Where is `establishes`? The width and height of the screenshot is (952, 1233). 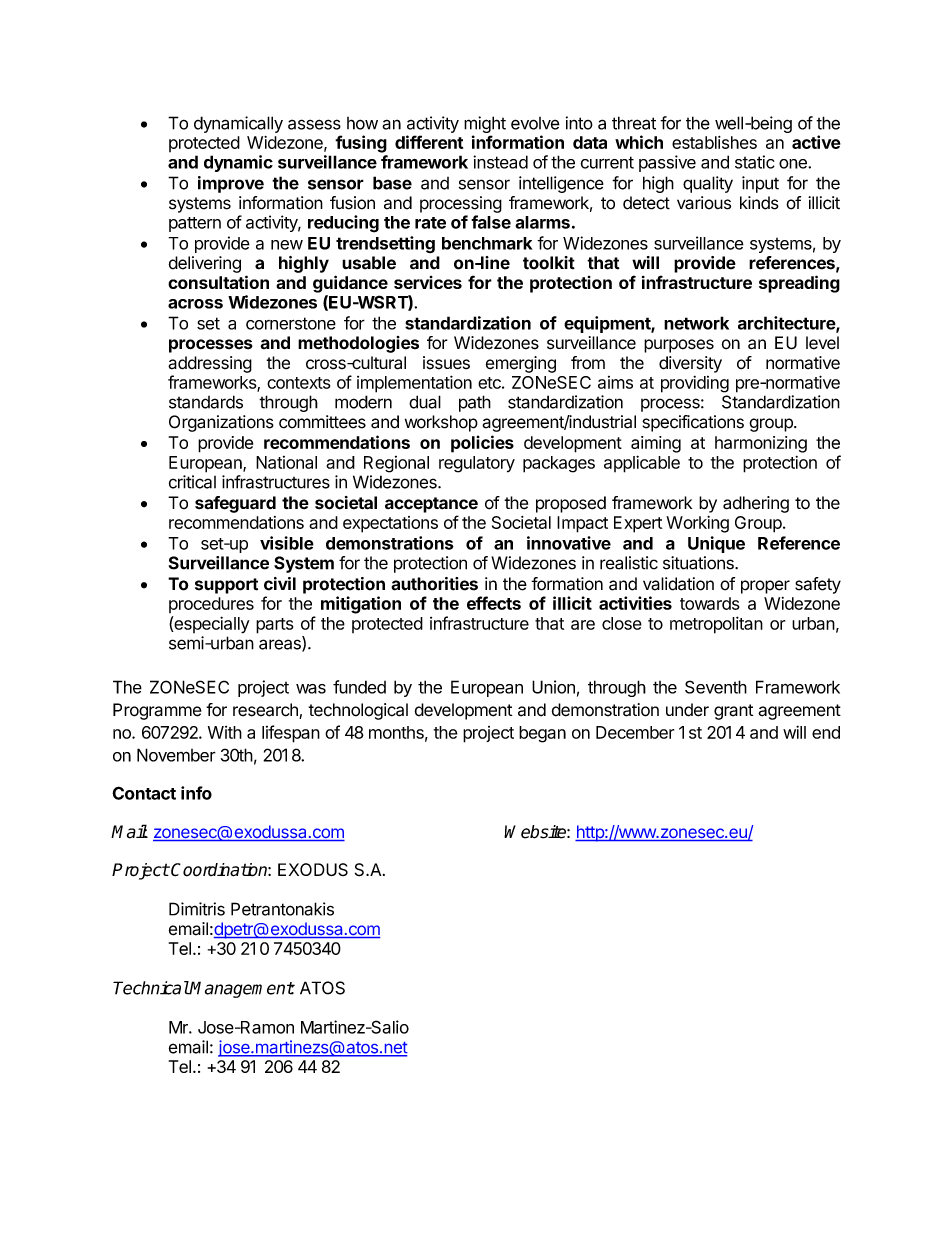 establishes is located at coordinates (714, 142).
